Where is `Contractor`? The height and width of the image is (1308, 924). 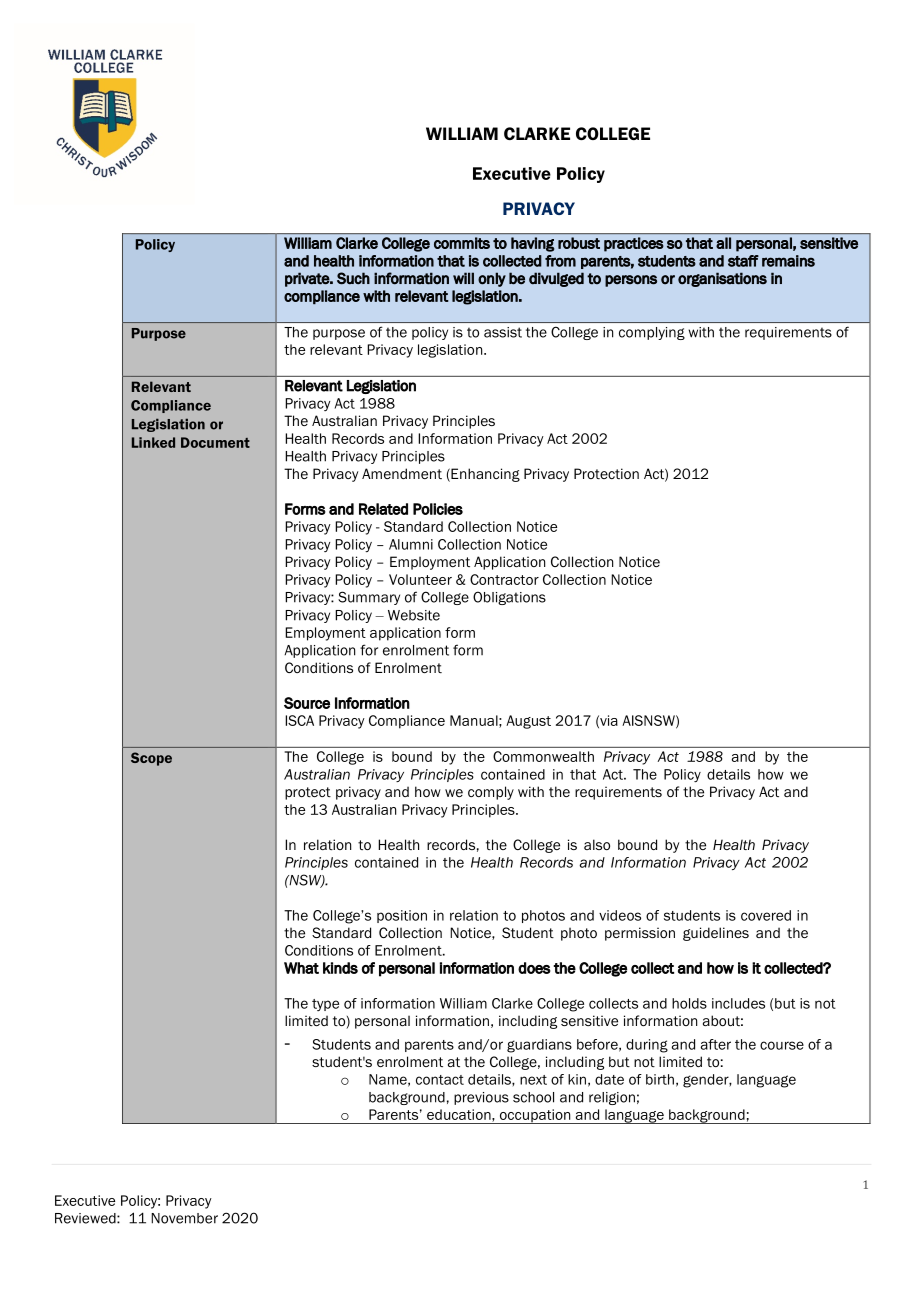
Contractor is located at coordinates (504, 579).
